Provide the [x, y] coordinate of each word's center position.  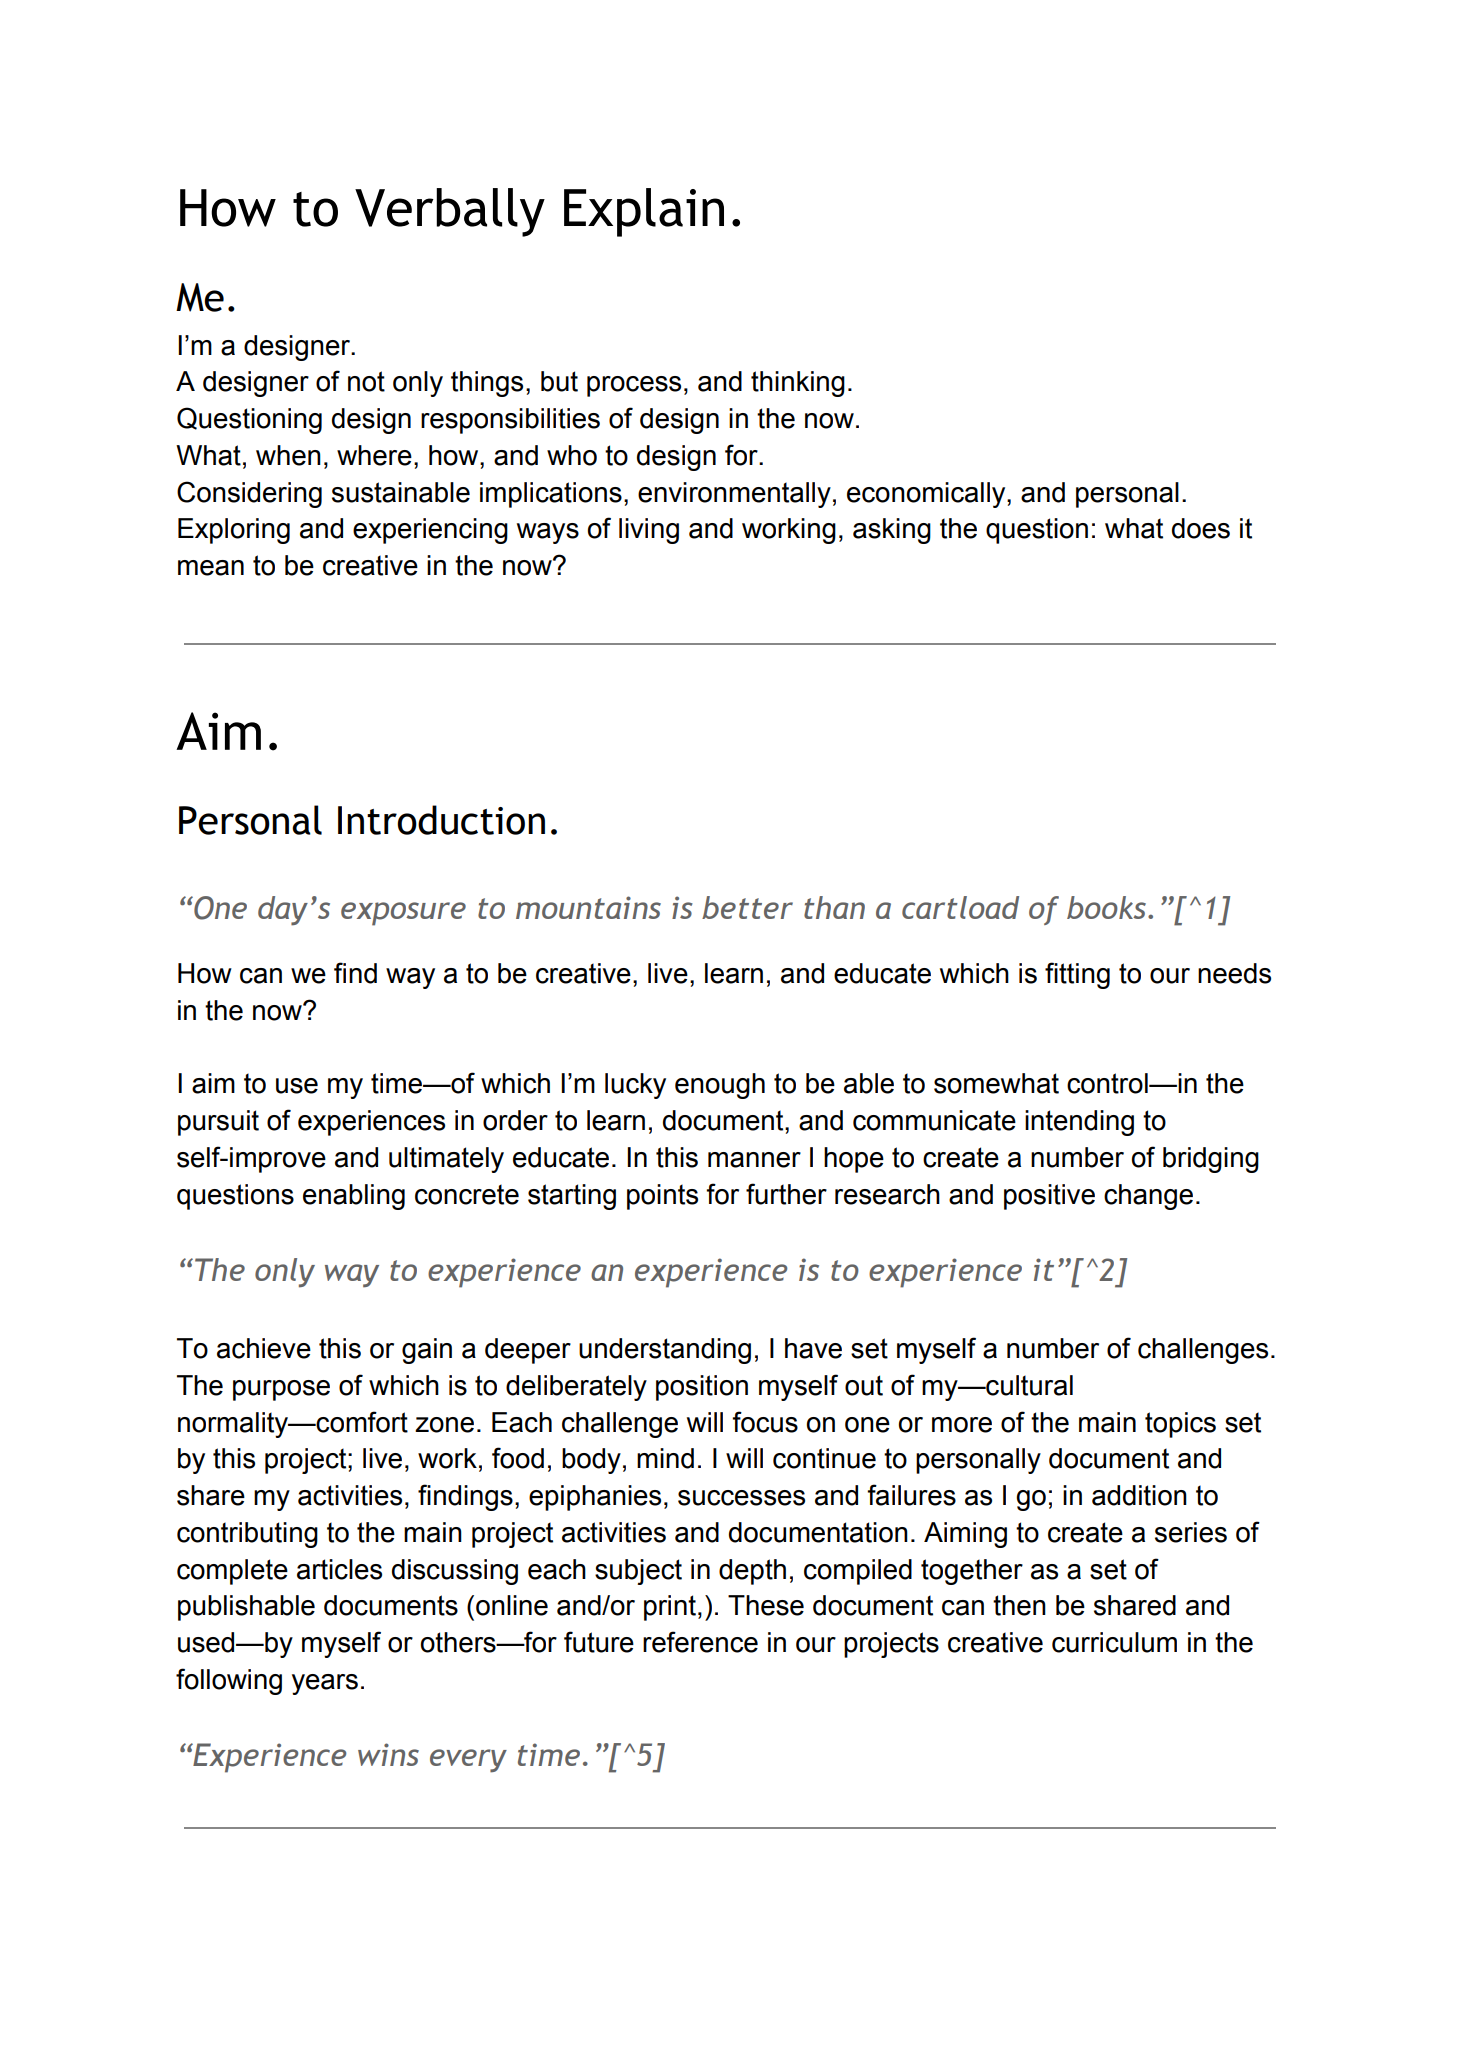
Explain [644, 212]
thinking [798, 384]
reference [700, 1642]
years [325, 1684]
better [747, 907]
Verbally [450, 212]
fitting [1077, 975]
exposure [403, 914]
